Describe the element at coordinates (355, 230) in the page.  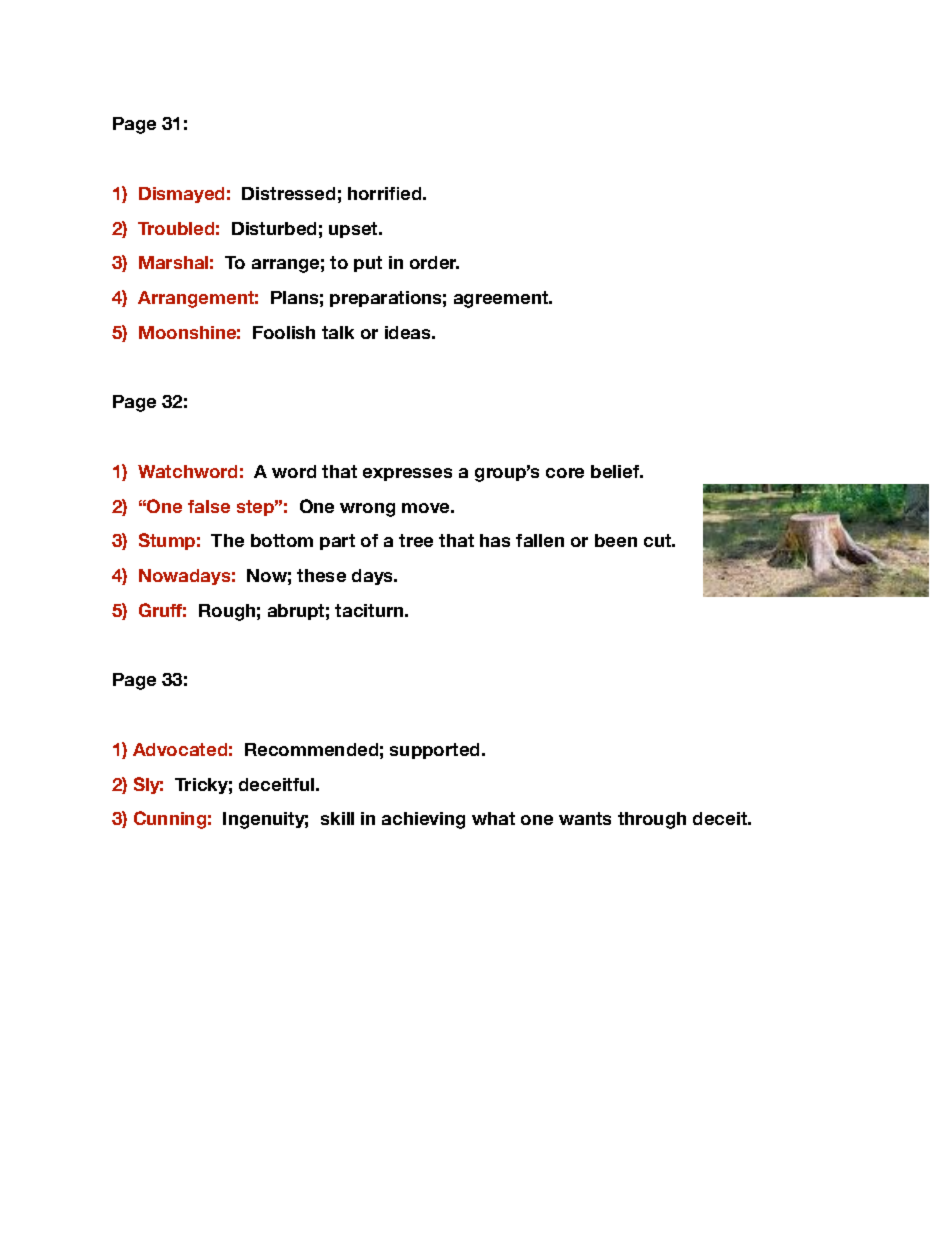
I see `upset` at that location.
